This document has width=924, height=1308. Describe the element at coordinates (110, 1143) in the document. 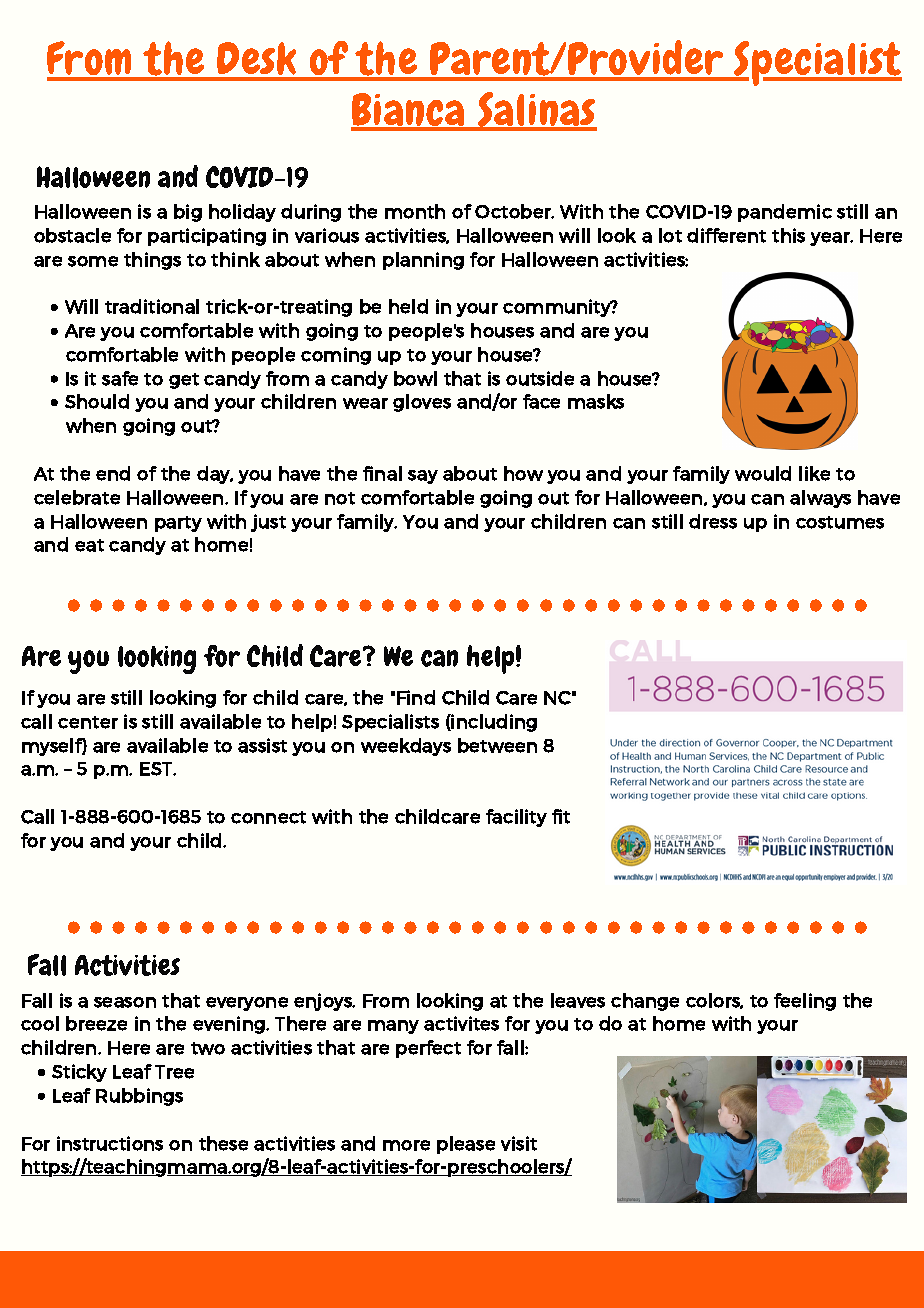

I see `instructions` at that location.
